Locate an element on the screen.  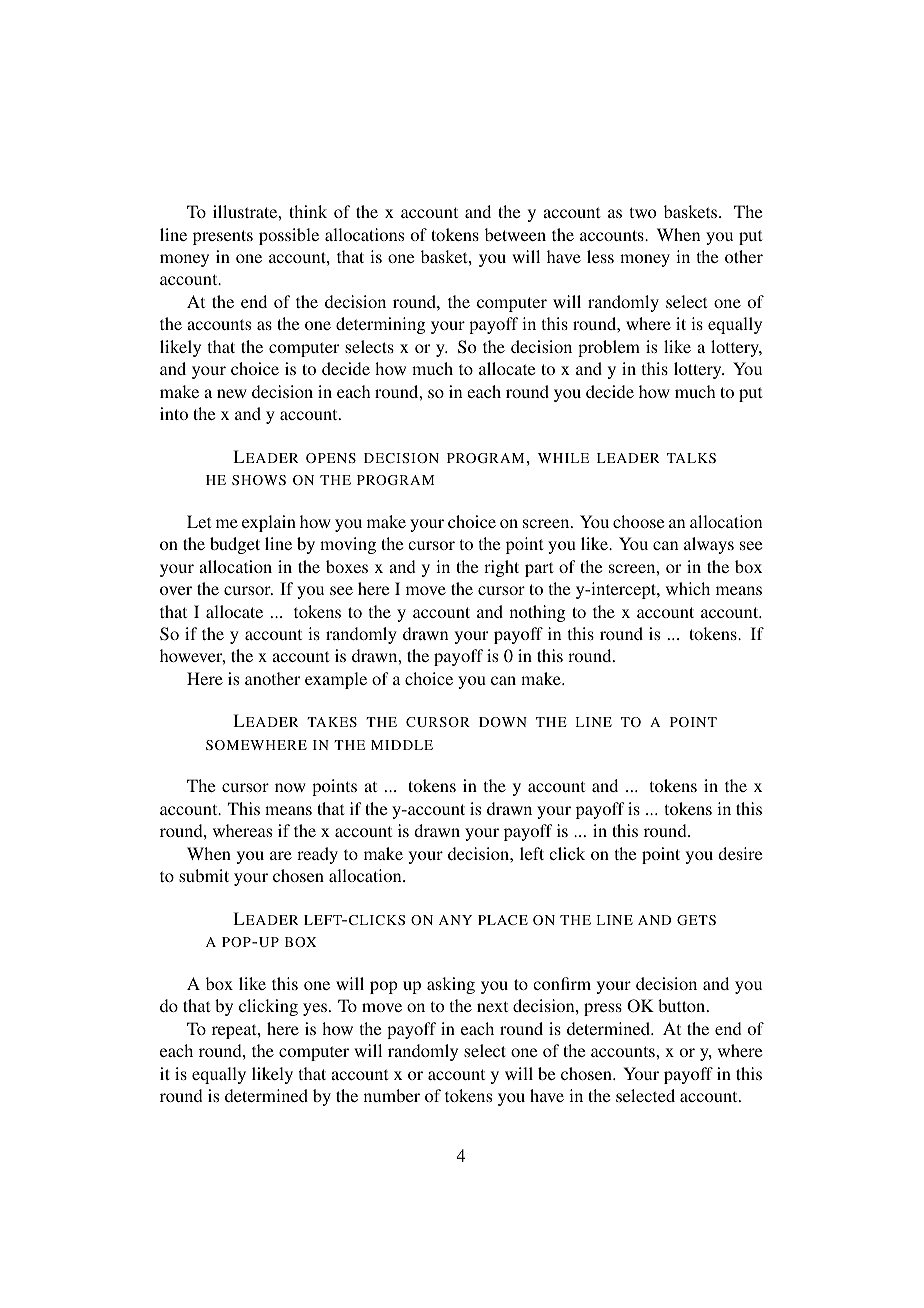
example is located at coordinates (336, 680).
